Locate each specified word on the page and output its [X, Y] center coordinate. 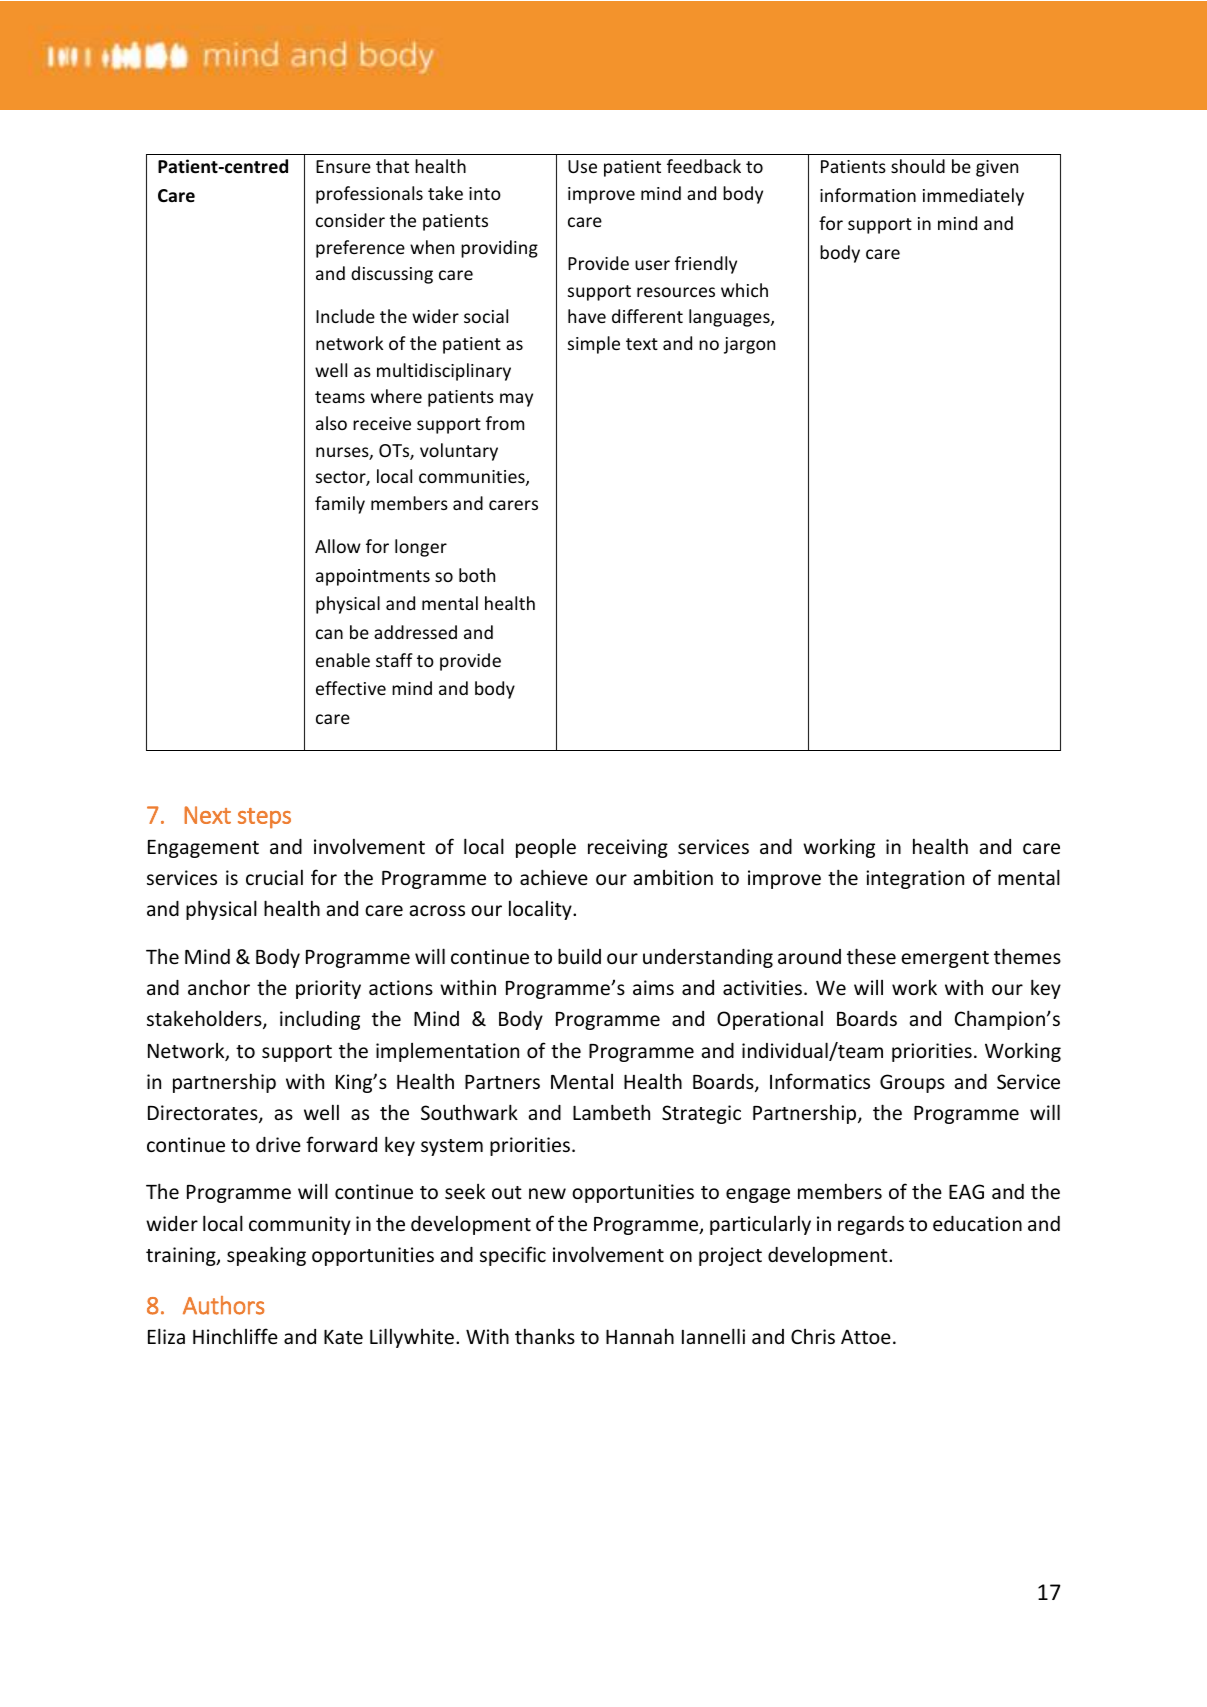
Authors [223, 1305]
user [652, 265]
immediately [973, 197]
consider [350, 220]
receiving [628, 848]
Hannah [640, 1336]
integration [915, 879]
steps [264, 818]
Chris [813, 1336]
